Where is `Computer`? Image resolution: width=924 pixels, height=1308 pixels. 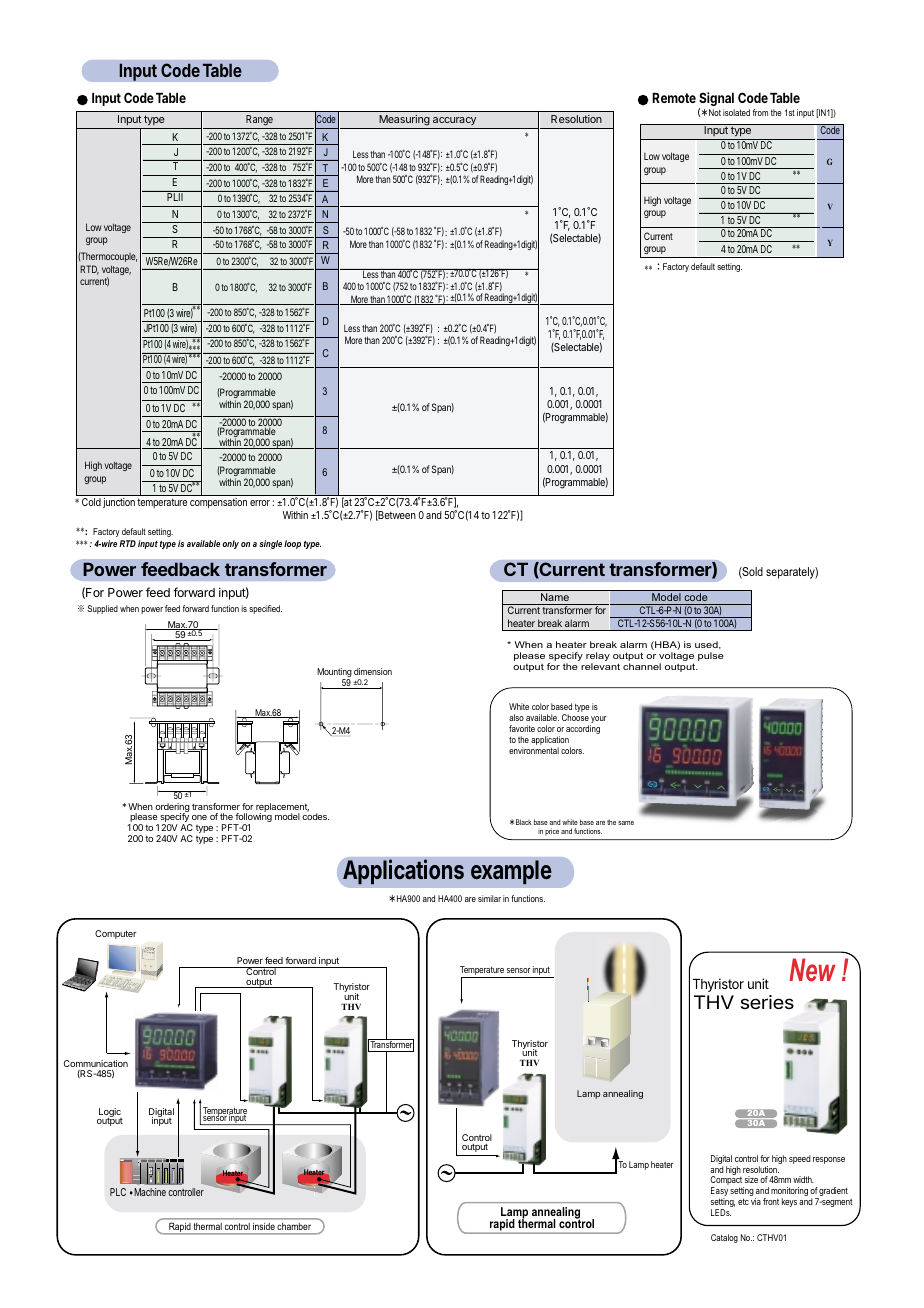
Computer is located at coordinates (116, 934).
